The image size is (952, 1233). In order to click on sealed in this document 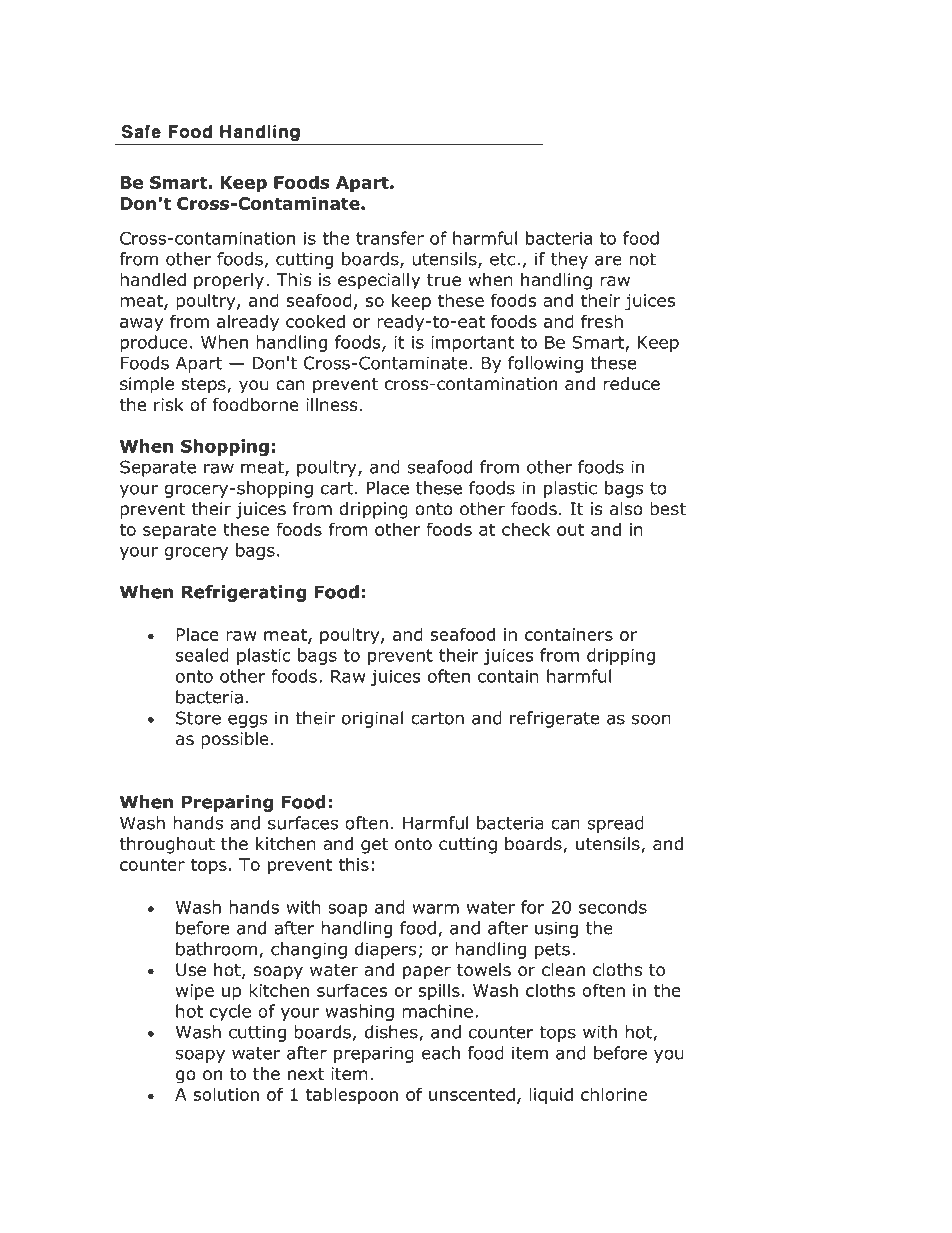, I will do `click(202, 655)`.
